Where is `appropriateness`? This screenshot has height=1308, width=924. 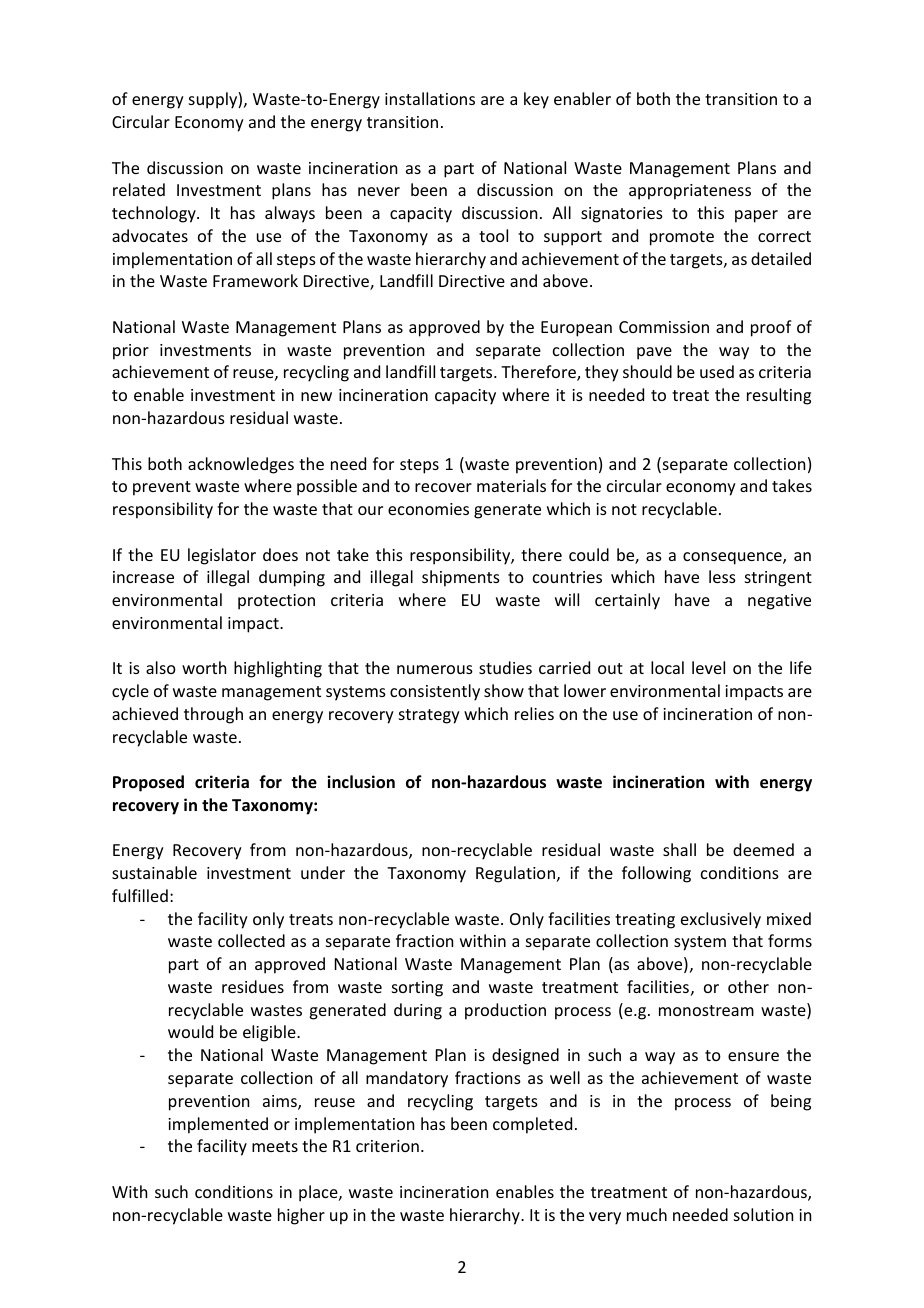 appropriateness is located at coordinates (690, 192).
